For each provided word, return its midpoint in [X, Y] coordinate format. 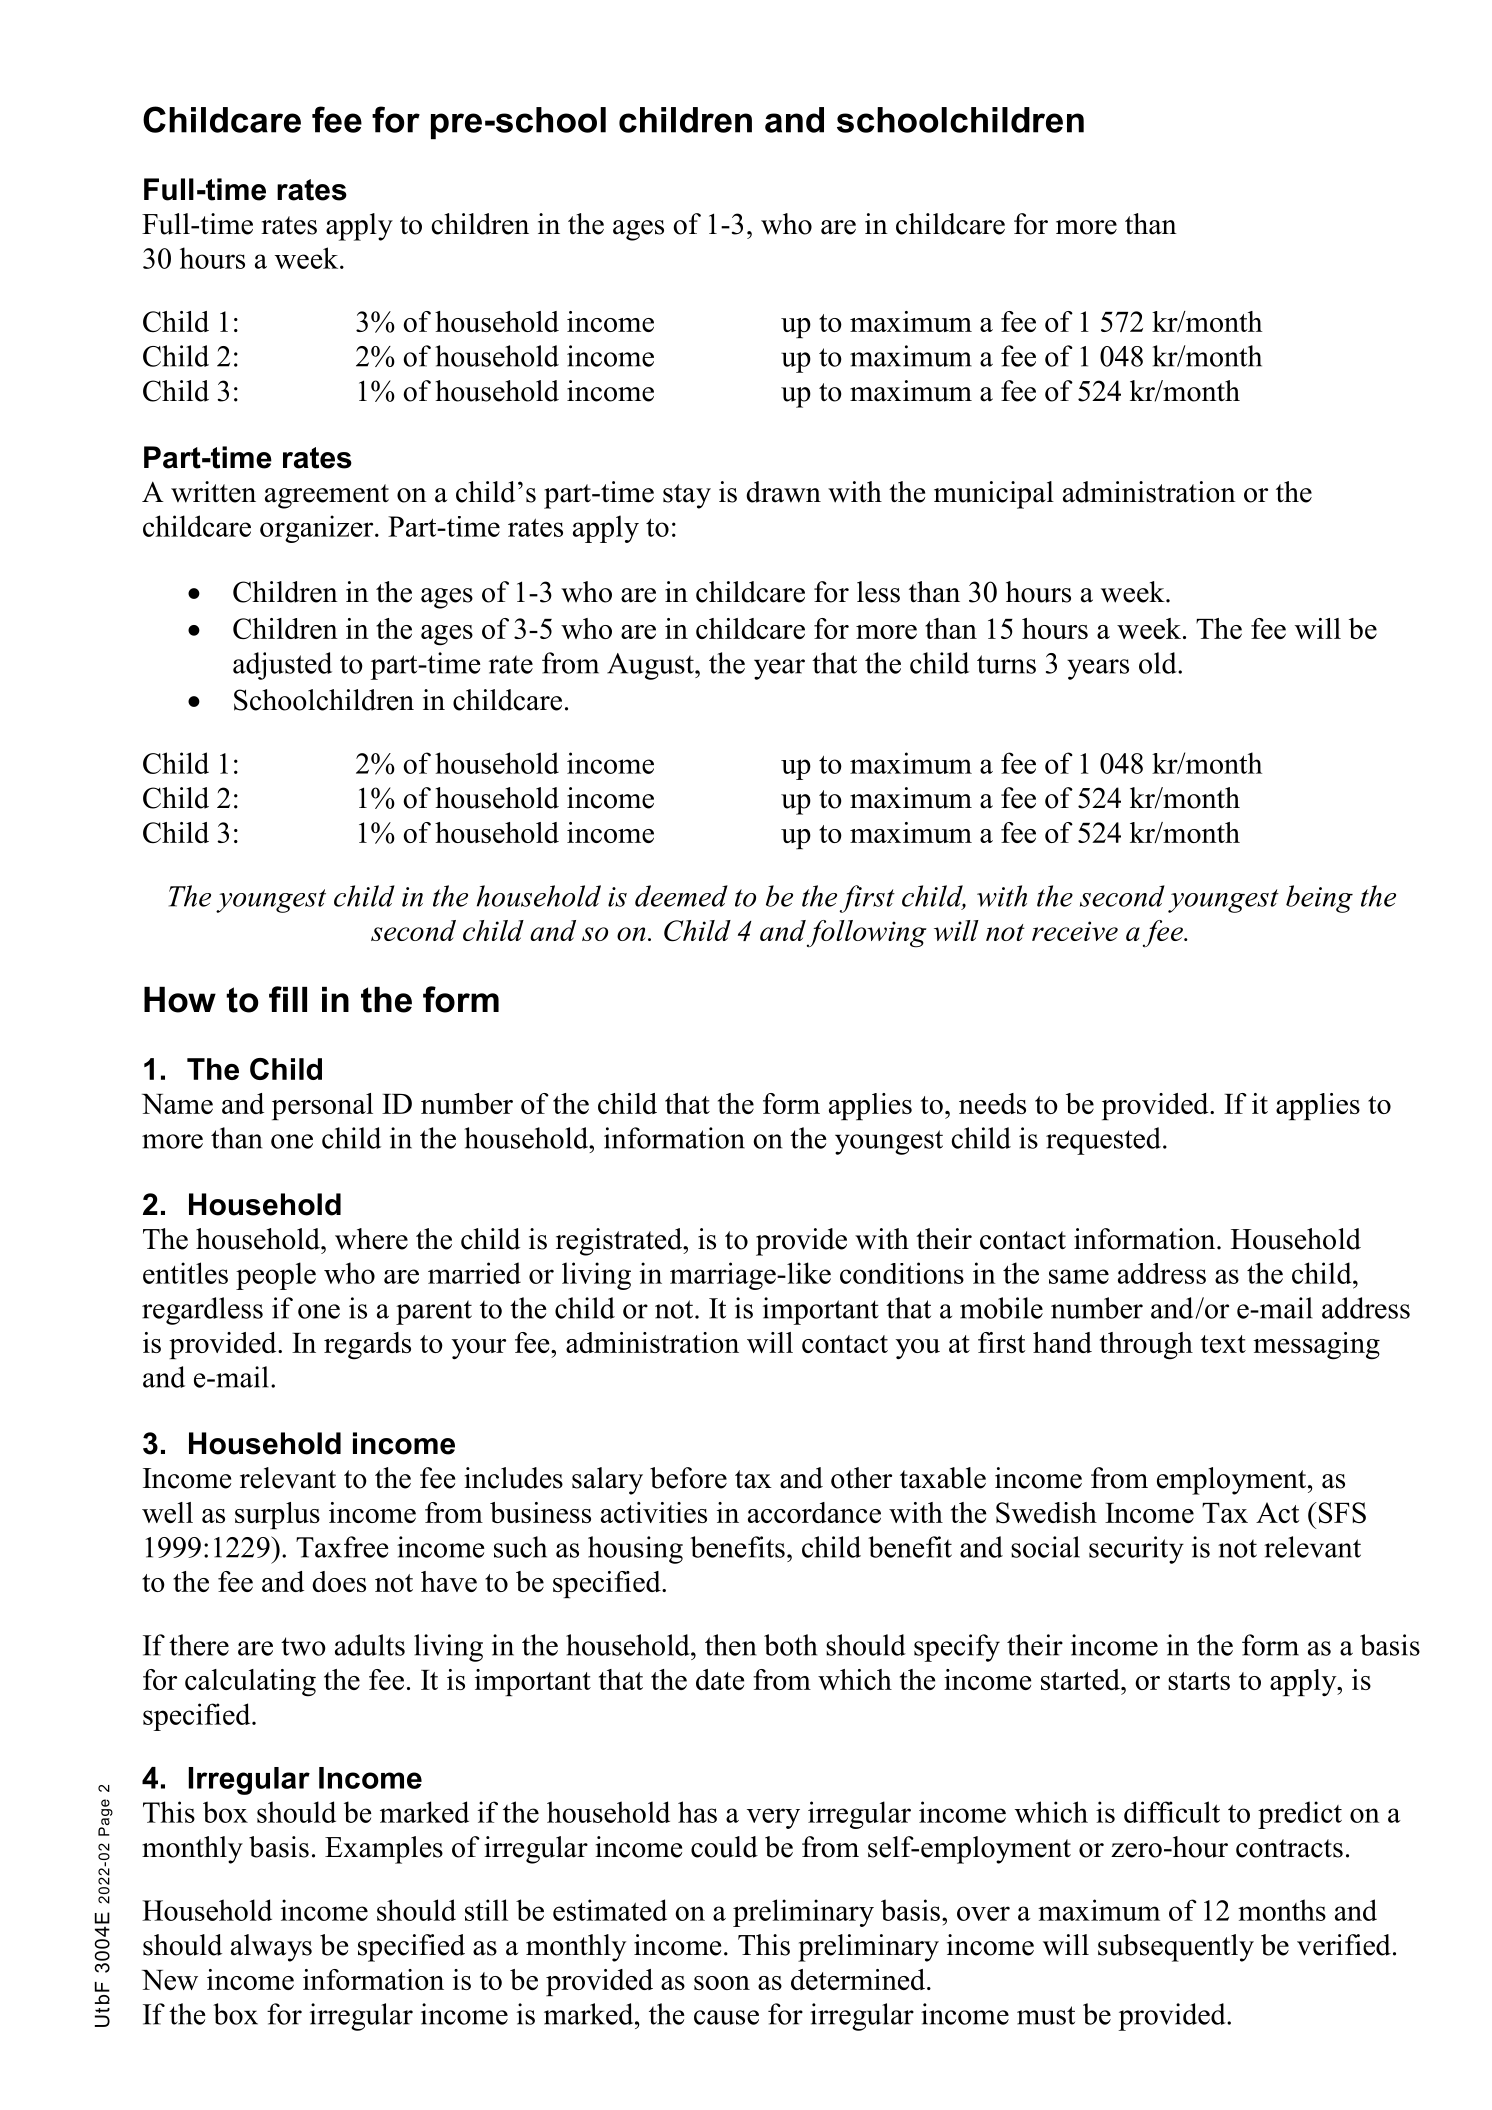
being [1319, 899]
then [731, 1645]
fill [288, 999]
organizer [318, 529]
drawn [783, 492]
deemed [681, 896]
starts [1199, 1681]
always [271, 1948]
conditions [902, 1273]
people [276, 1276]
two [303, 1646]
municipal [994, 495]
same [1079, 1276]
